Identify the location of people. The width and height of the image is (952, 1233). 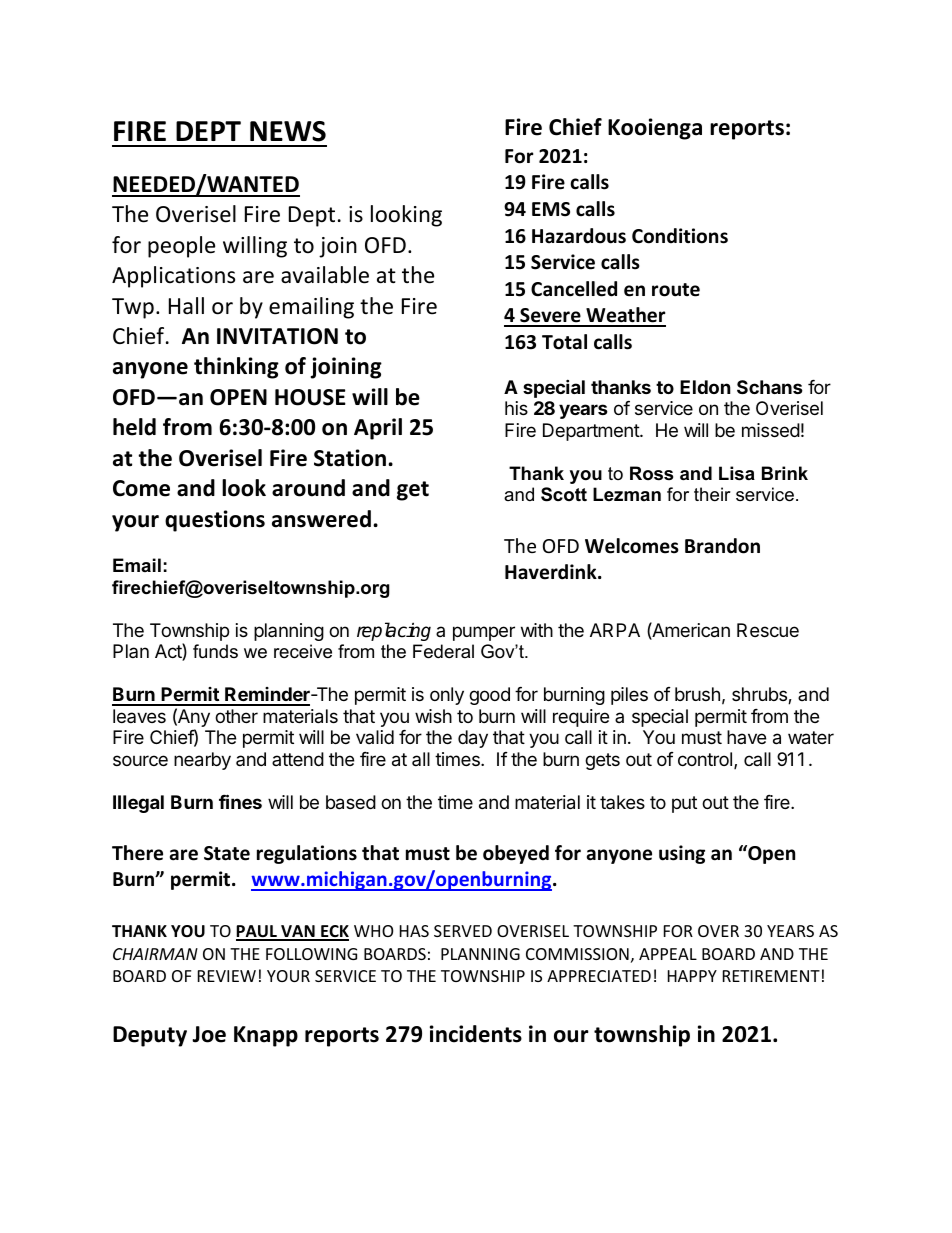
(181, 247).
